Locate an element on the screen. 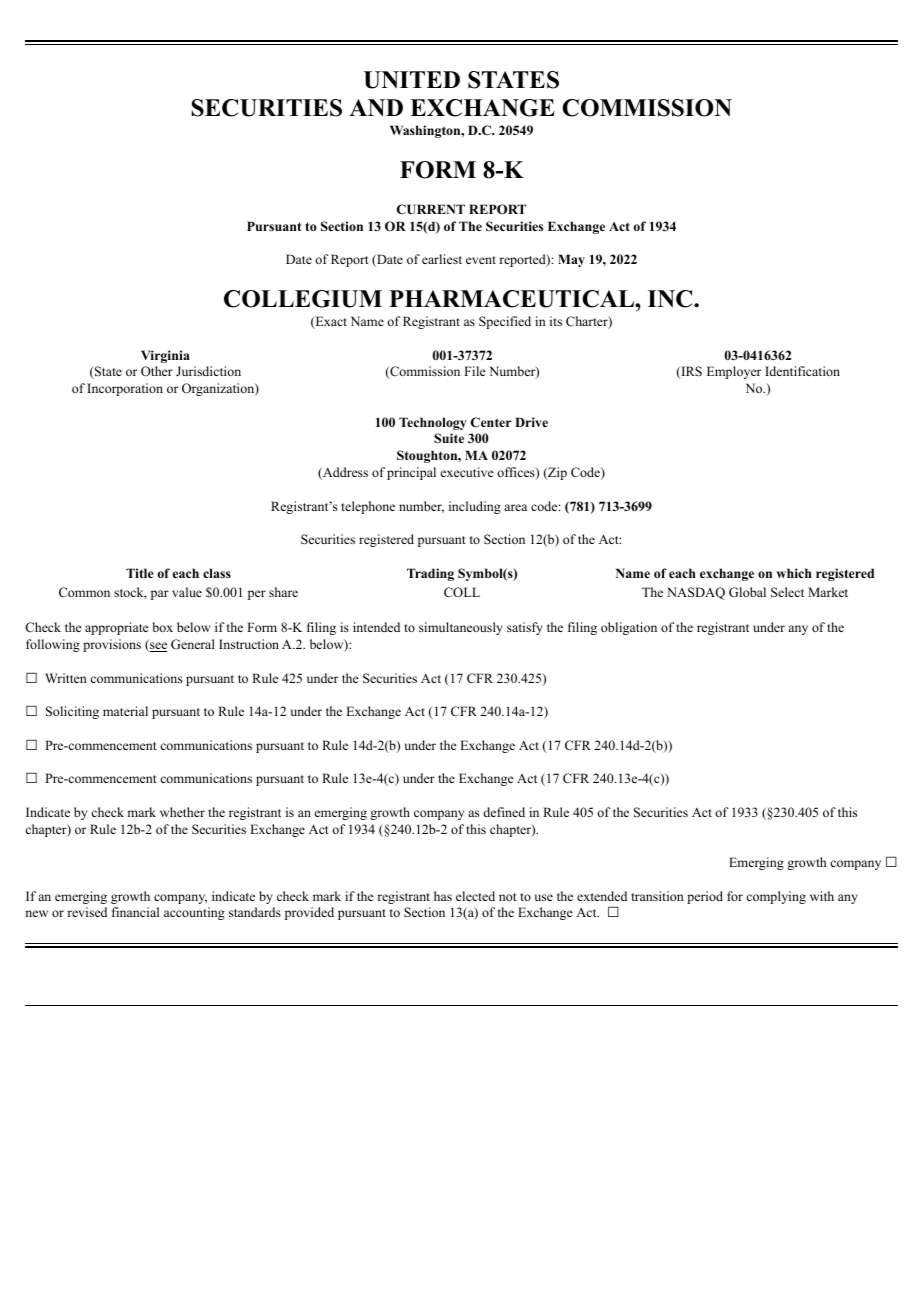 The image size is (924, 1308). CURRENT is located at coordinates (431, 209).
